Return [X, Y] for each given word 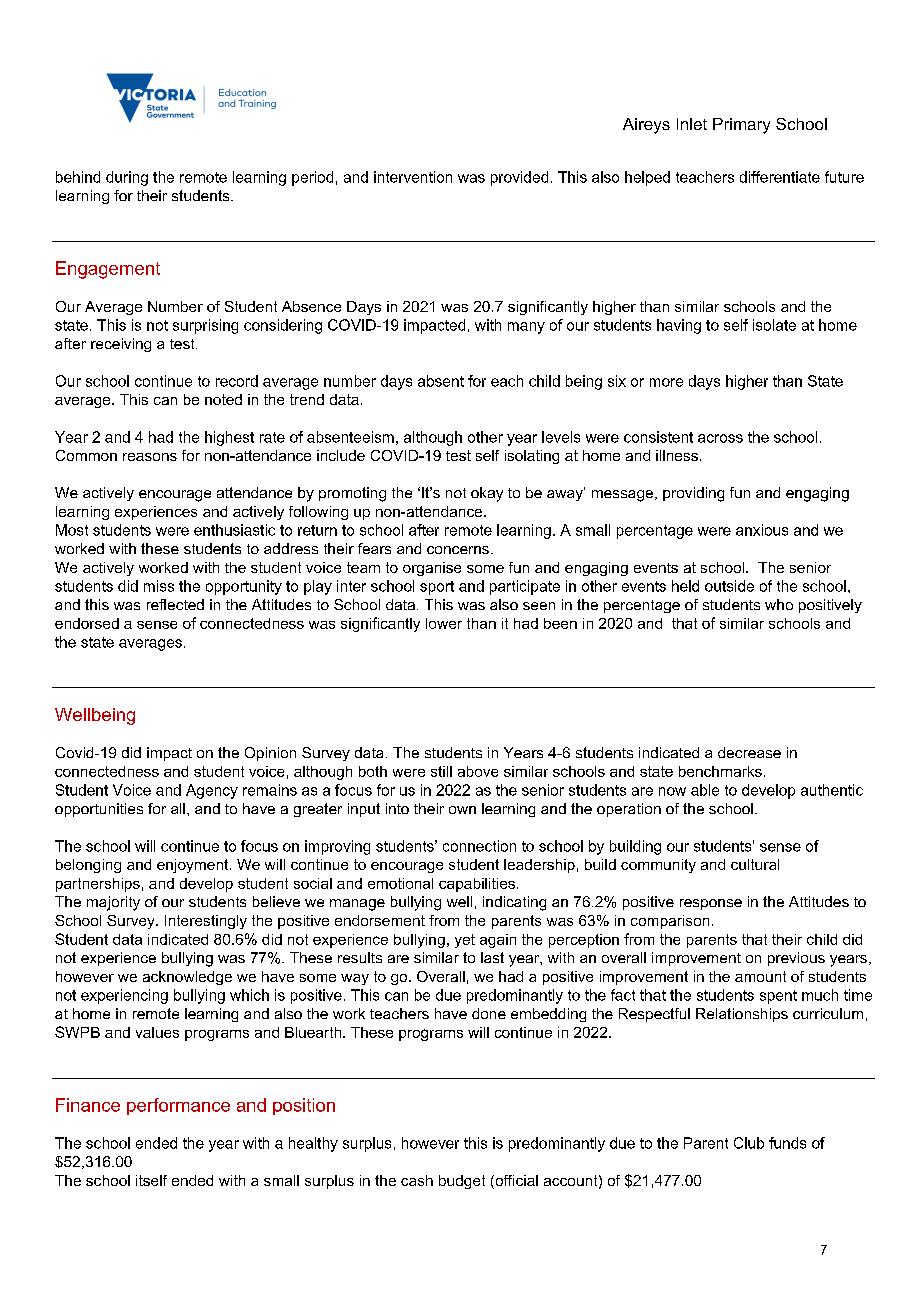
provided [519, 178]
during [127, 178]
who [779, 604]
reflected [175, 604]
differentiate [780, 177]
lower [444, 623]
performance [178, 1106]
